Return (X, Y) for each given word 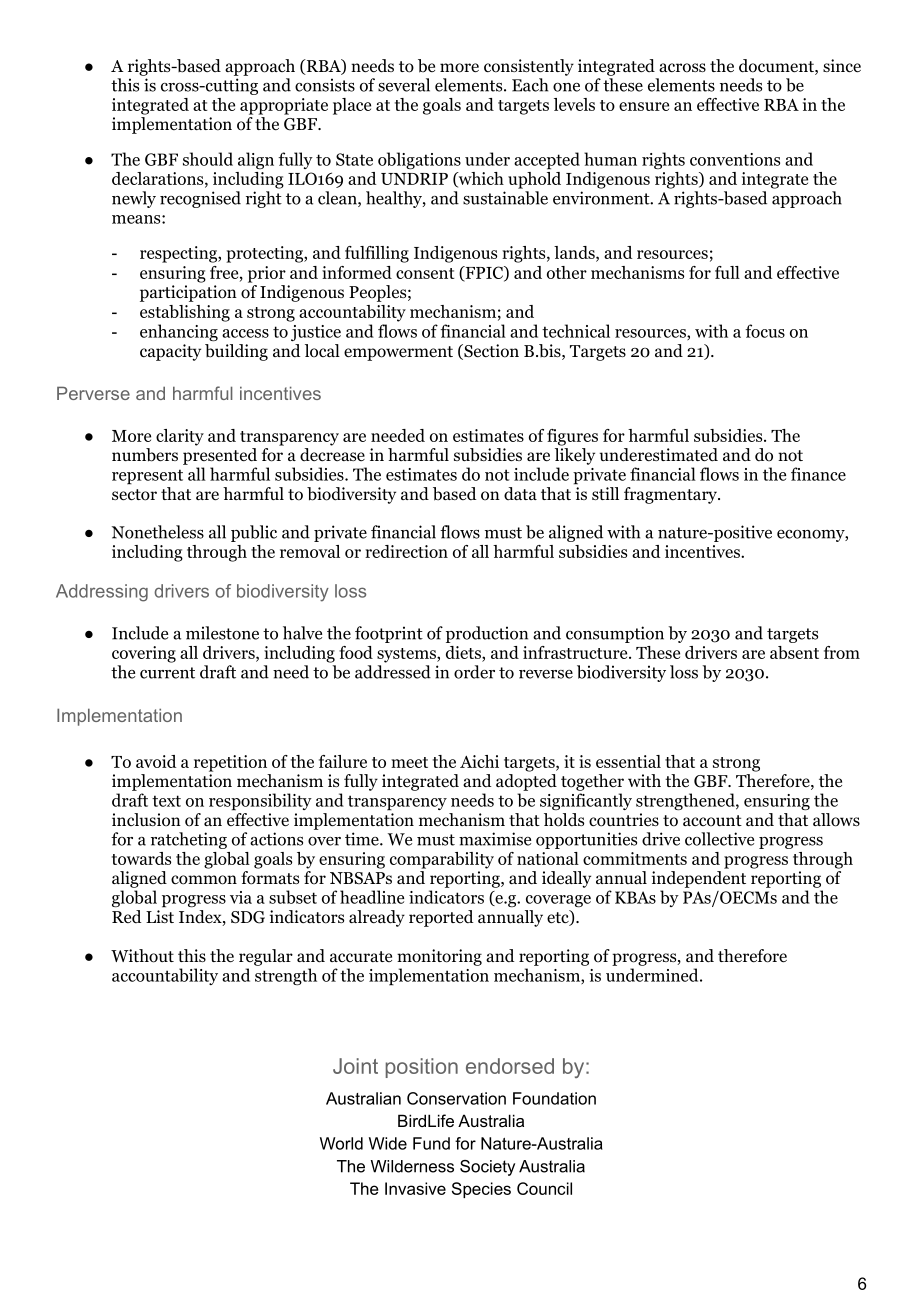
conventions (735, 159)
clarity (180, 437)
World (341, 1143)
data (520, 493)
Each (530, 85)
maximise (495, 839)
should (208, 159)
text (166, 801)
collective (719, 839)
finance (818, 474)
